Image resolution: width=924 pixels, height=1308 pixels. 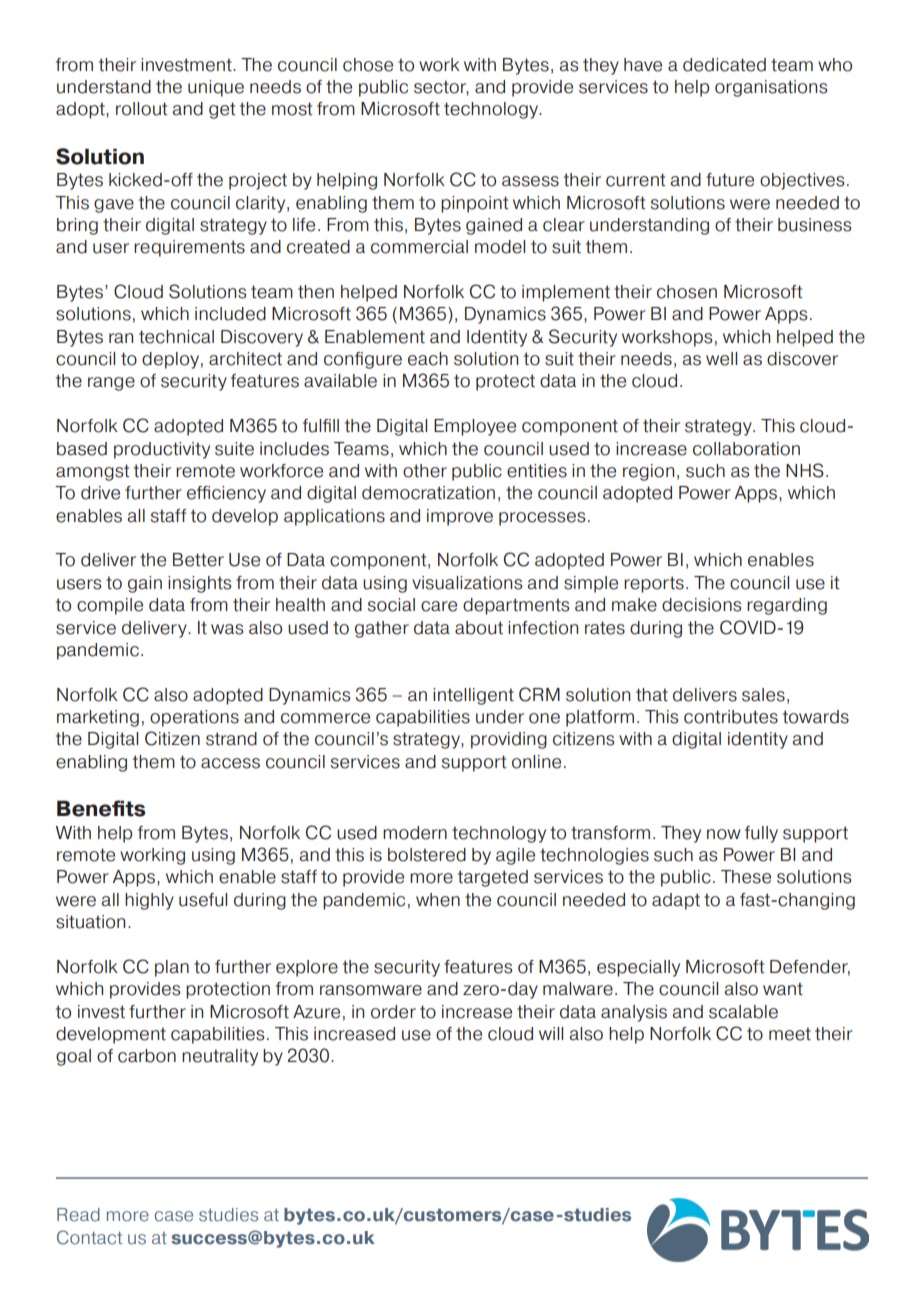 What do you see at coordinates (460, 517) in the image?
I see `improve` at bounding box center [460, 517].
